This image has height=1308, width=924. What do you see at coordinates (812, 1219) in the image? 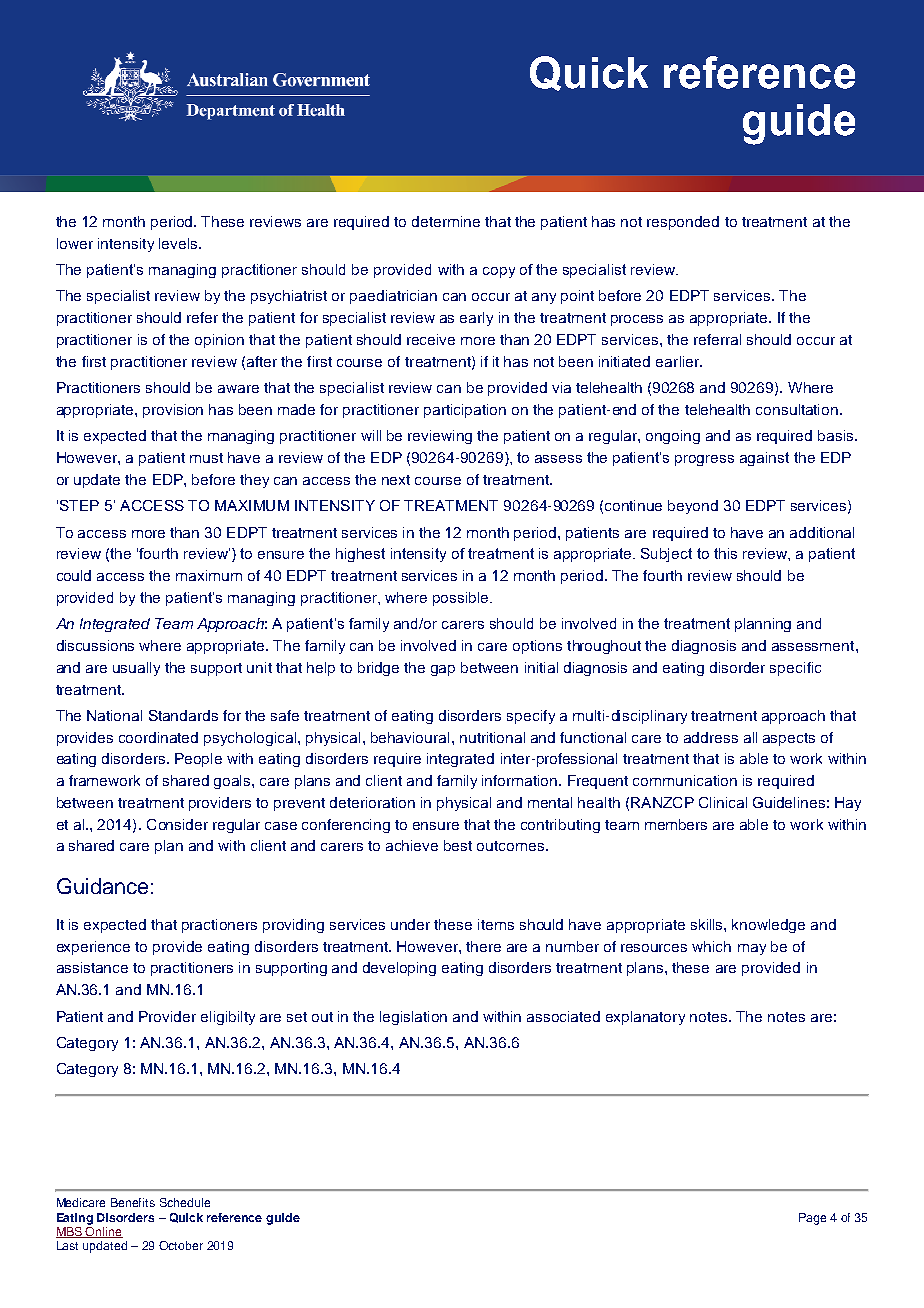
I see `Page` at bounding box center [812, 1219].
